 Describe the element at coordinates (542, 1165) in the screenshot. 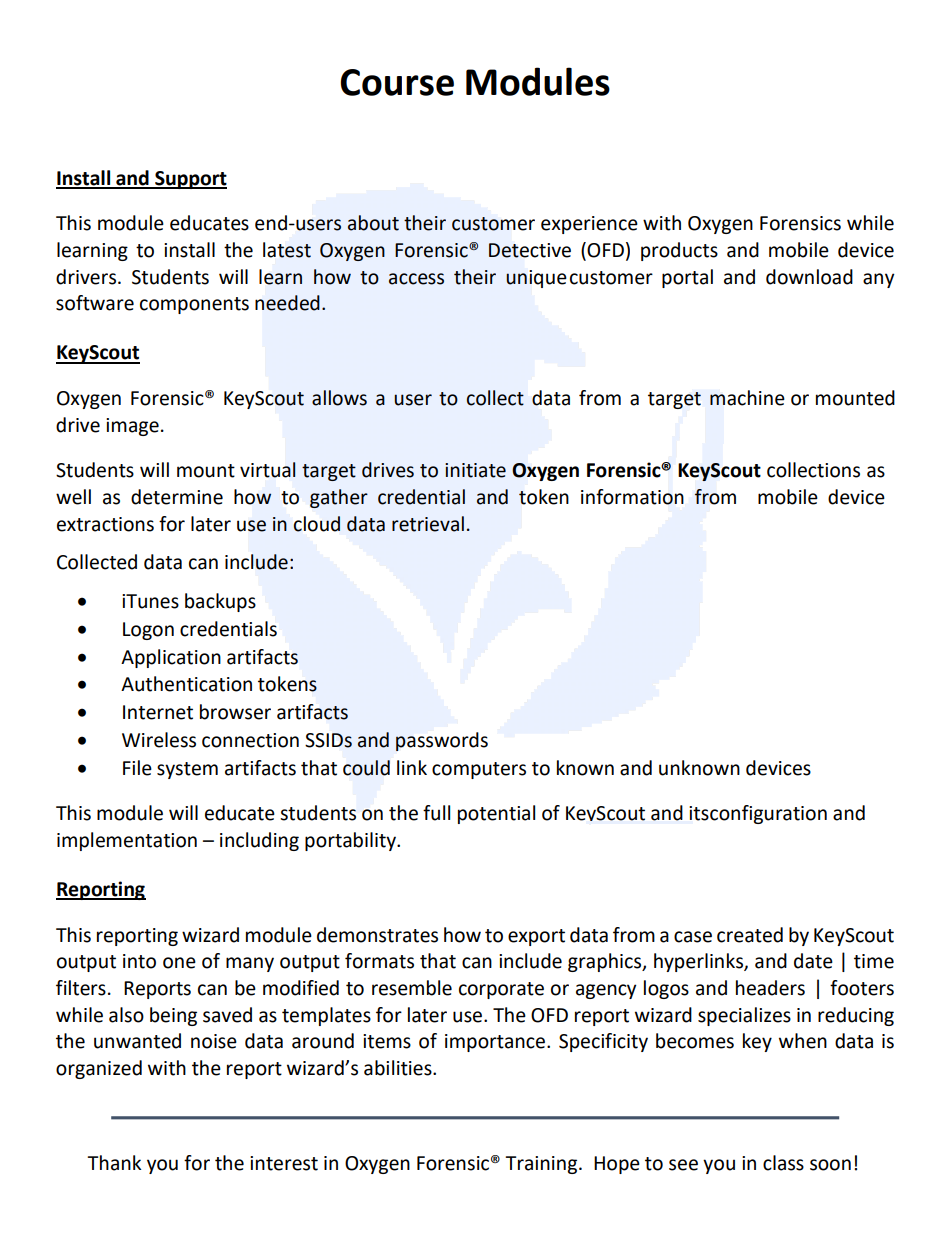

I see `Training` at that location.
